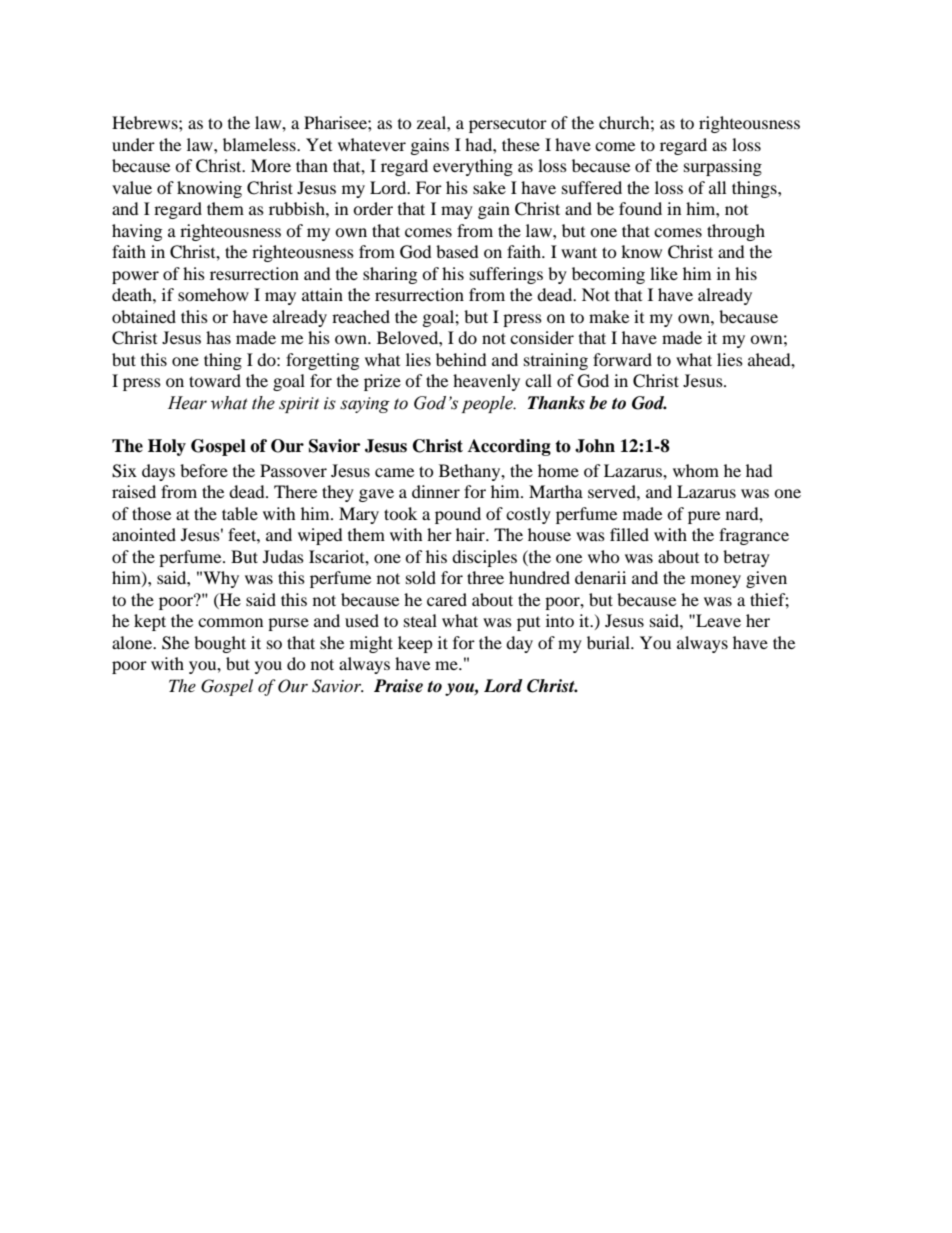 This page has height=1233, width=952. I want to click on surpassing, so click(723, 167).
